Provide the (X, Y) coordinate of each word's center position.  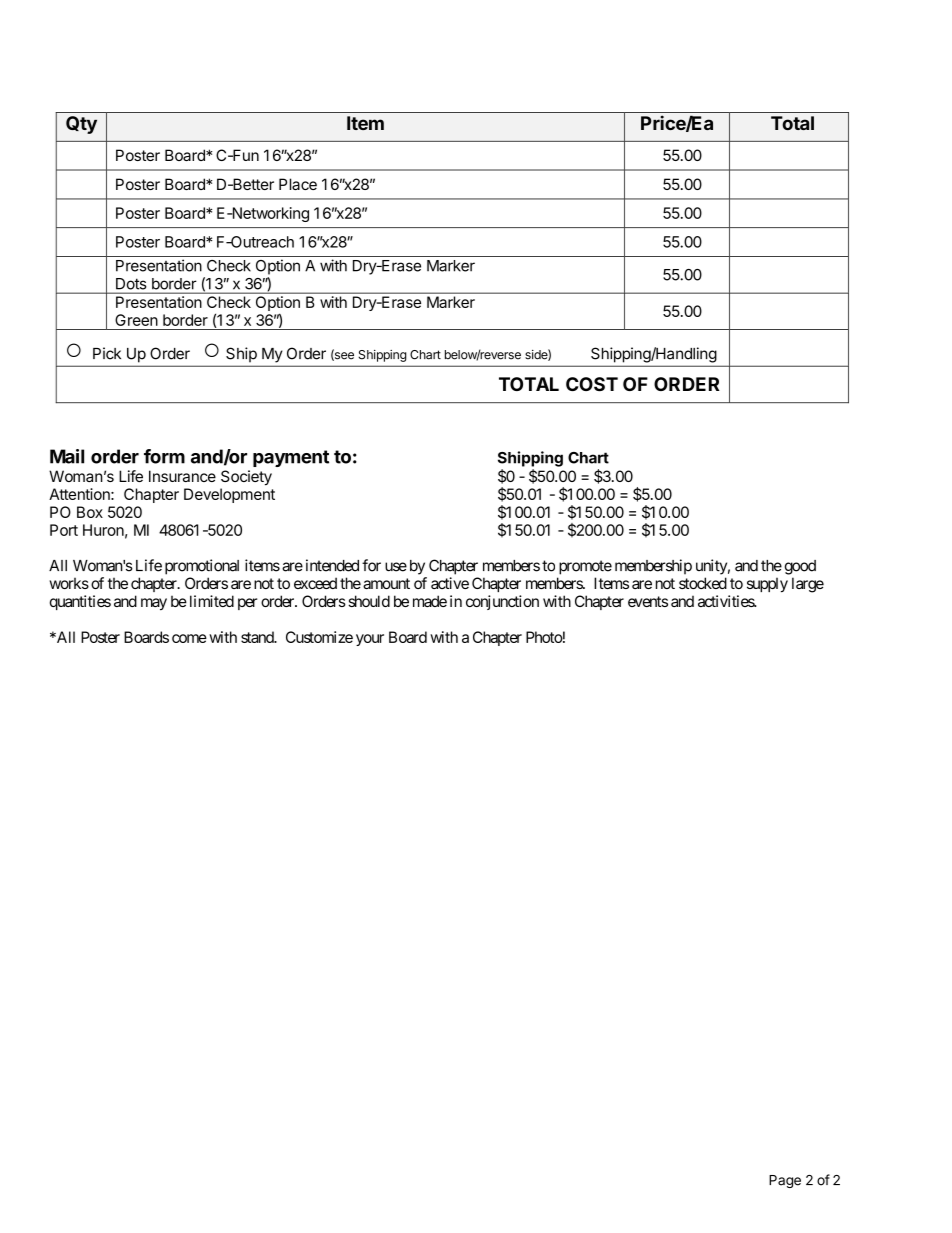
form (164, 456)
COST (592, 384)
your (370, 640)
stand (258, 637)
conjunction (502, 602)
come (189, 638)
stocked (703, 583)
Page (785, 1181)
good (800, 567)
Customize (319, 637)
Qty (81, 125)
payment (291, 458)
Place (298, 184)
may (154, 604)
